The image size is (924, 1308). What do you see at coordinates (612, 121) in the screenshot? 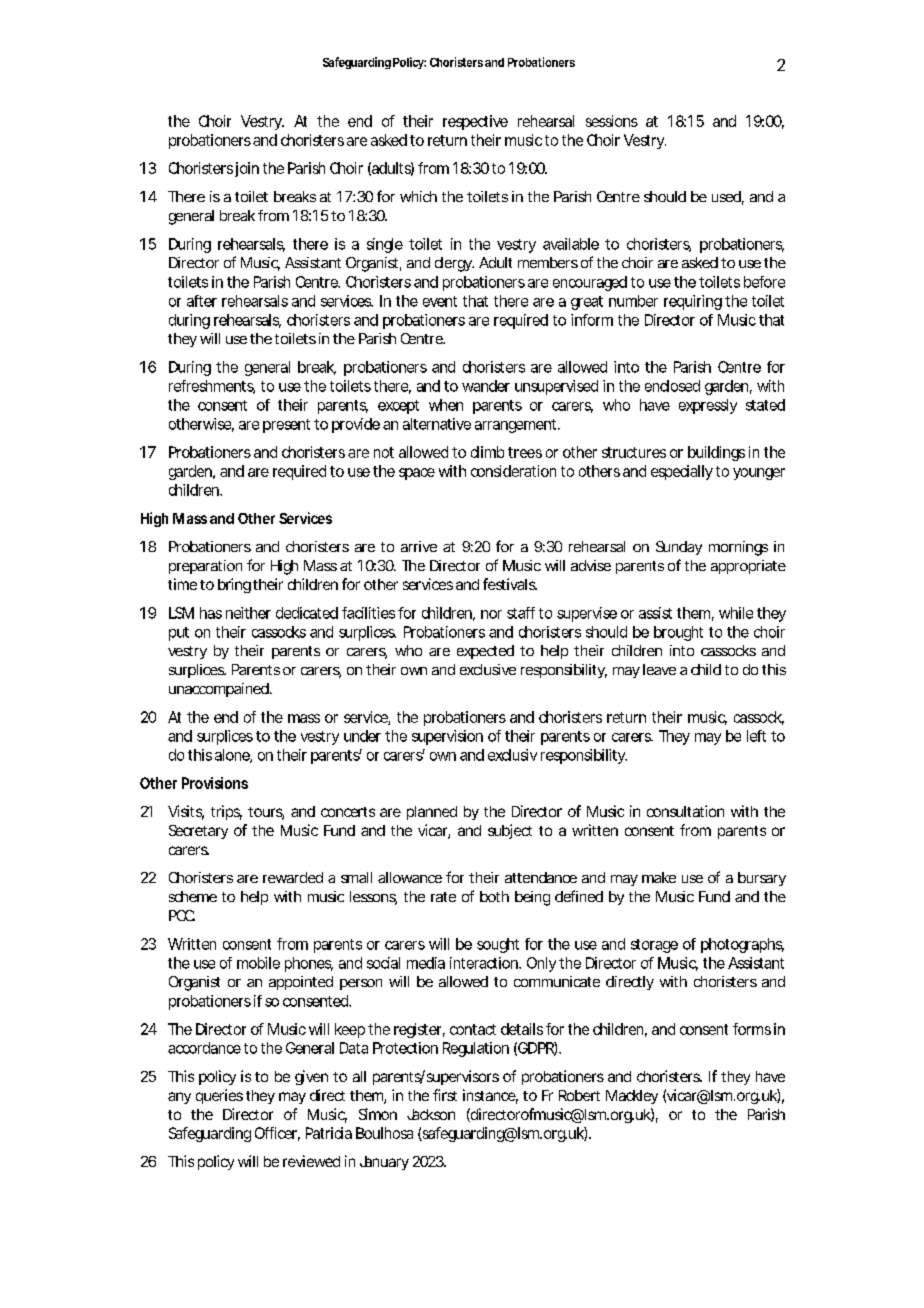
I see `sessions` at bounding box center [612, 121].
